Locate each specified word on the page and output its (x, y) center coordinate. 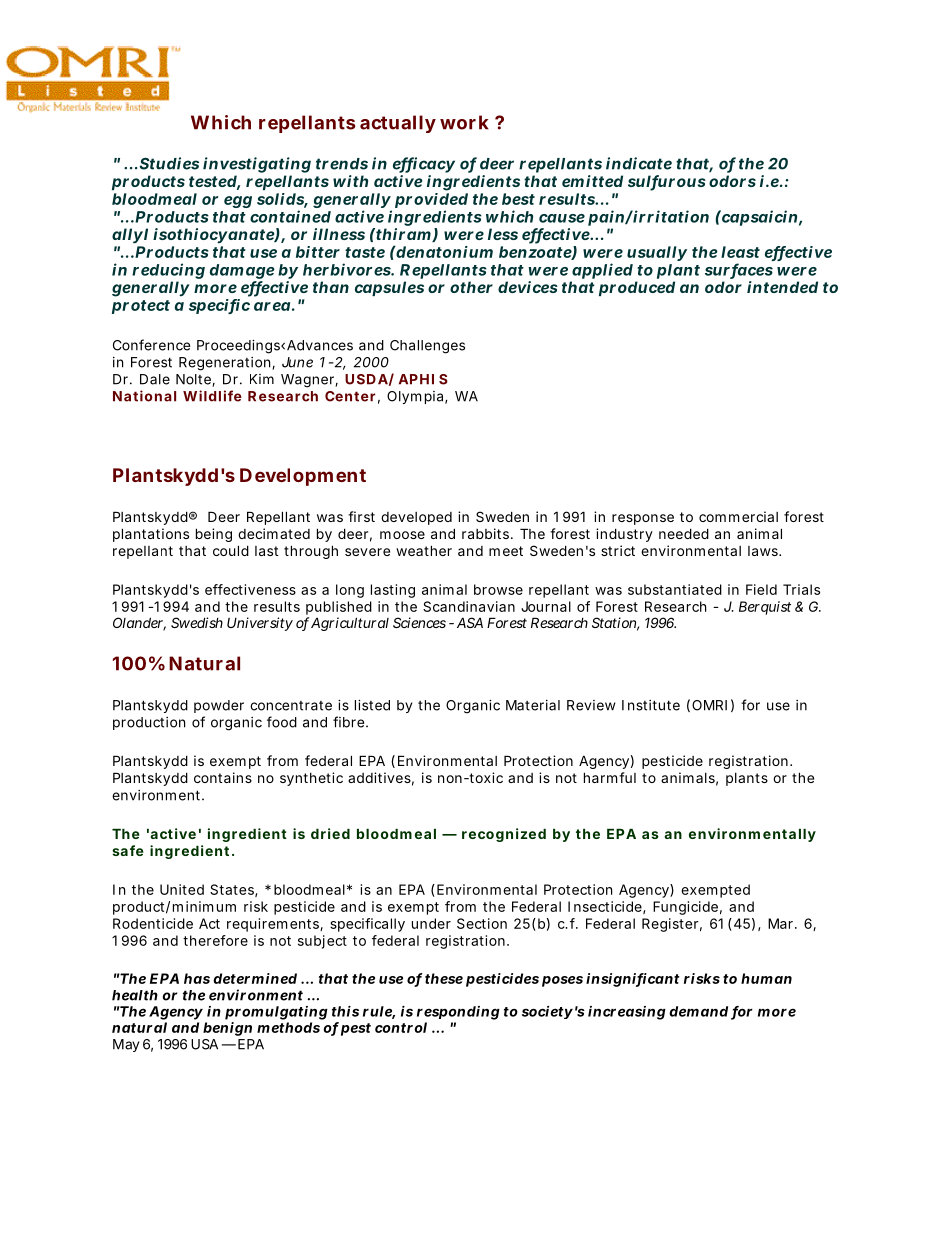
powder (219, 706)
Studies (169, 163)
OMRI (709, 705)
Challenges (427, 347)
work (464, 122)
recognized (504, 835)
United (182, 889)
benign (227, 1029)
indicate (639, 163)
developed (416, 518)
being (214, 535)
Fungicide (685, 908)
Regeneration (226, 364)
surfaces (739, 270)
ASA (470, 622)
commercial (738, 516)
